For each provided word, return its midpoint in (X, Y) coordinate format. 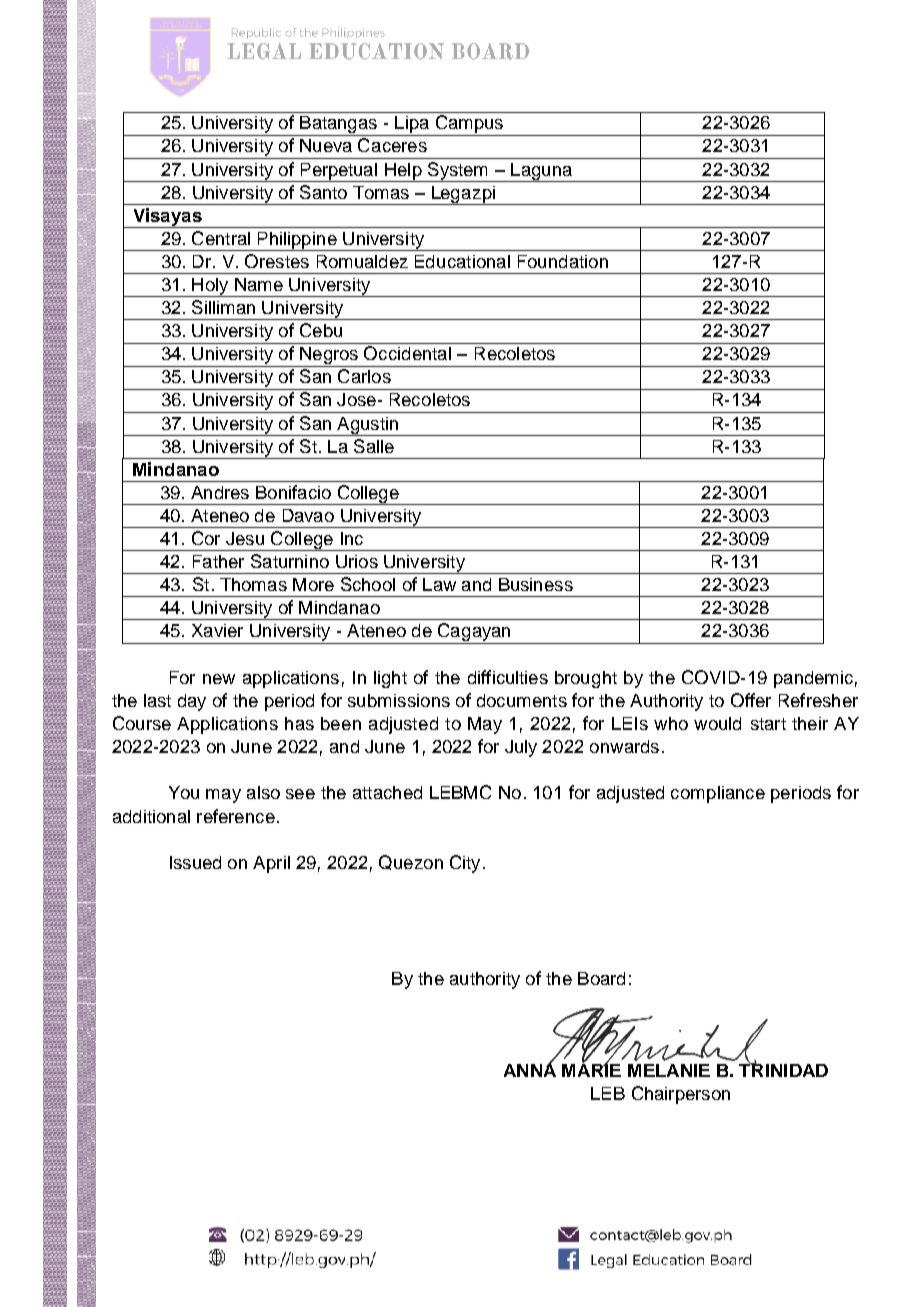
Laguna (541, 172)
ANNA (530, 1069)
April (271, 864)
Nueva (326, 145)
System (458, 172)
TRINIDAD (783, 1069)
